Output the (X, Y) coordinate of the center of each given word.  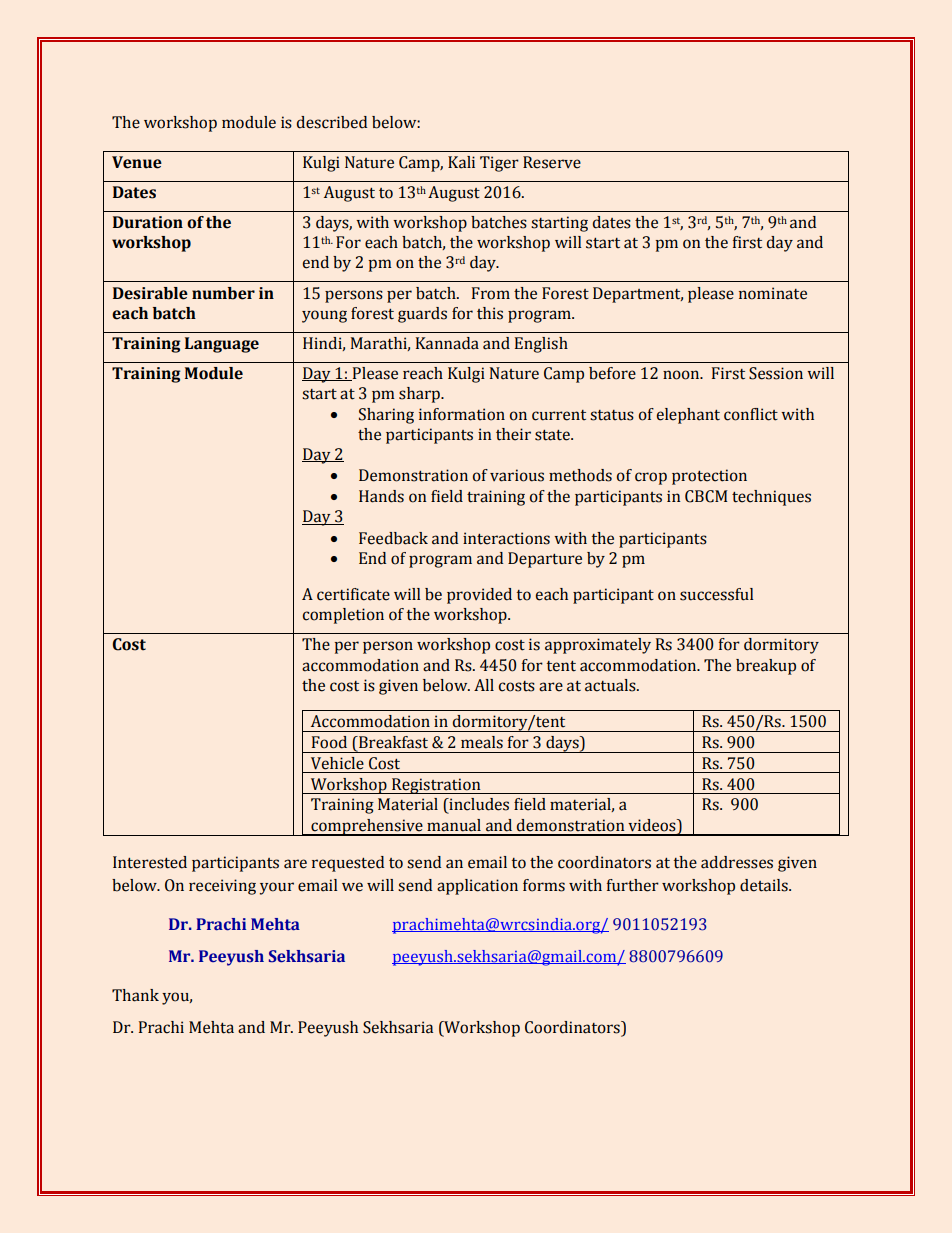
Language (222, 345)
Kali (461, 162)
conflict (751, 414)
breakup (766, 667)
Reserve (552, 162)
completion (343, 616)
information (462, 414)
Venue (137, 162)
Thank (135, 995)
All (484, 685)
